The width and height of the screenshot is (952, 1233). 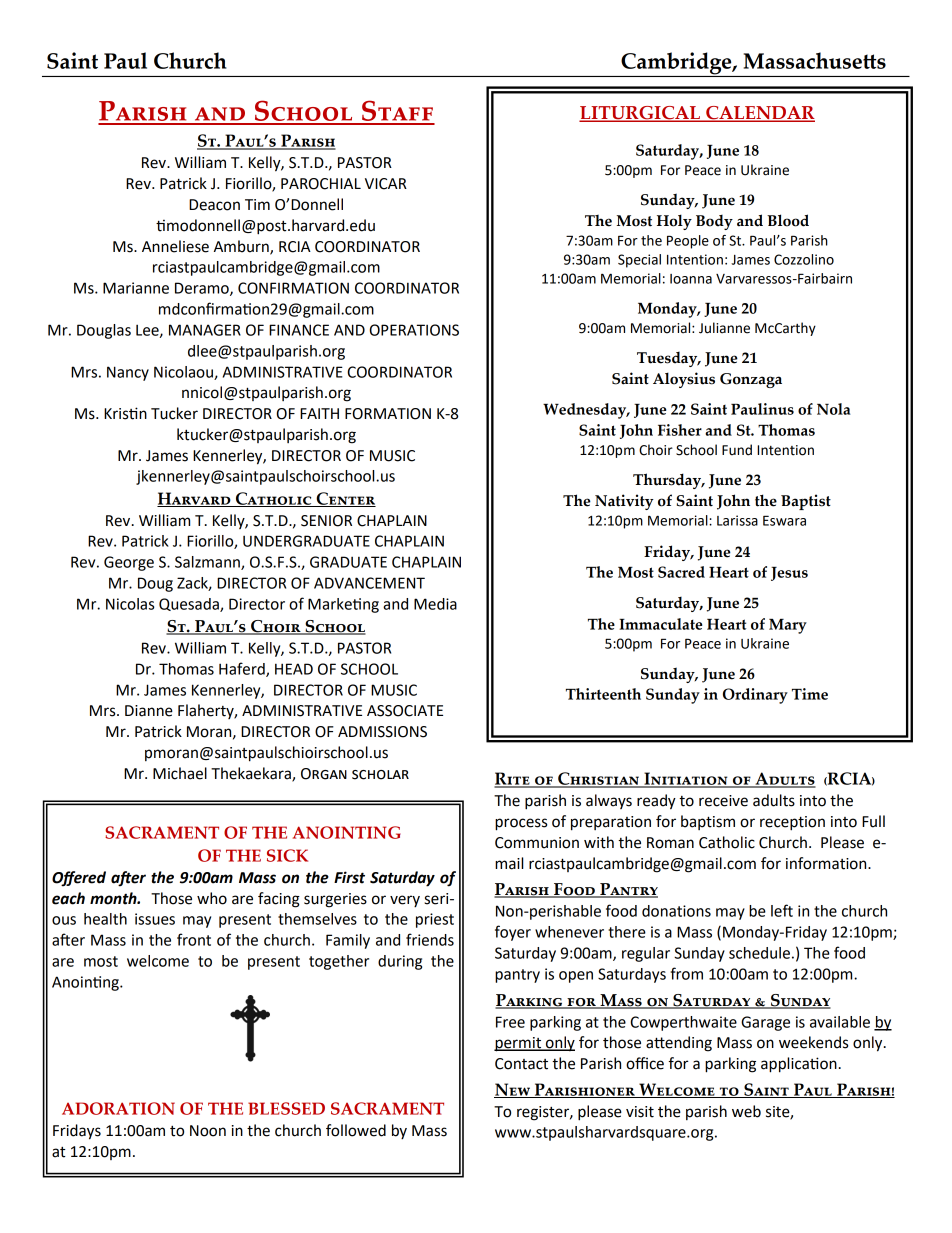 What do you see at coordinates (149, 711) in the screenshot?
I see `Dianne` at bounding box center [149, 711].
